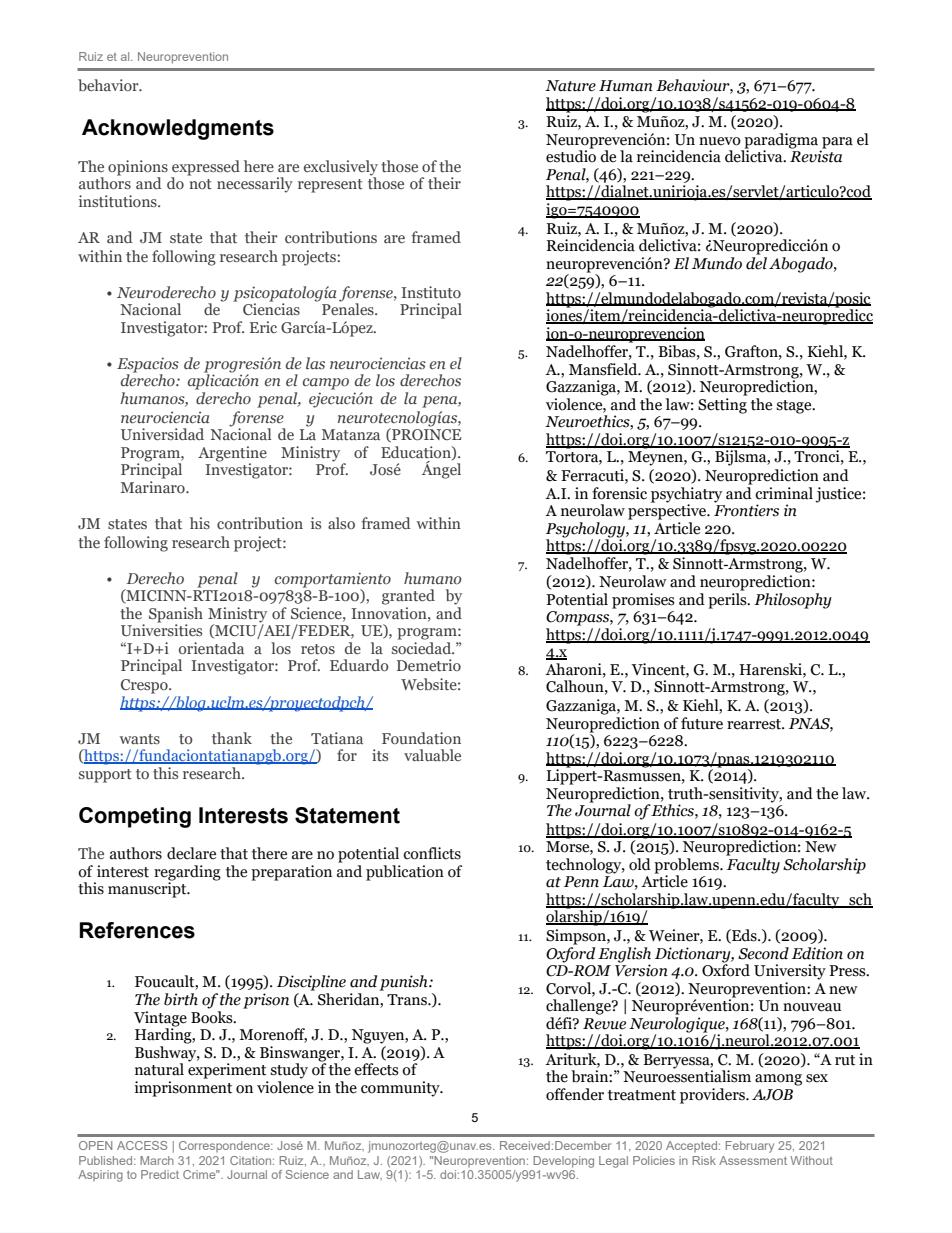 This screenshot has width=952, height=1233. Describe the element at coordinates (162, 434) in the screenshot. I see `Universidad` at that location.
